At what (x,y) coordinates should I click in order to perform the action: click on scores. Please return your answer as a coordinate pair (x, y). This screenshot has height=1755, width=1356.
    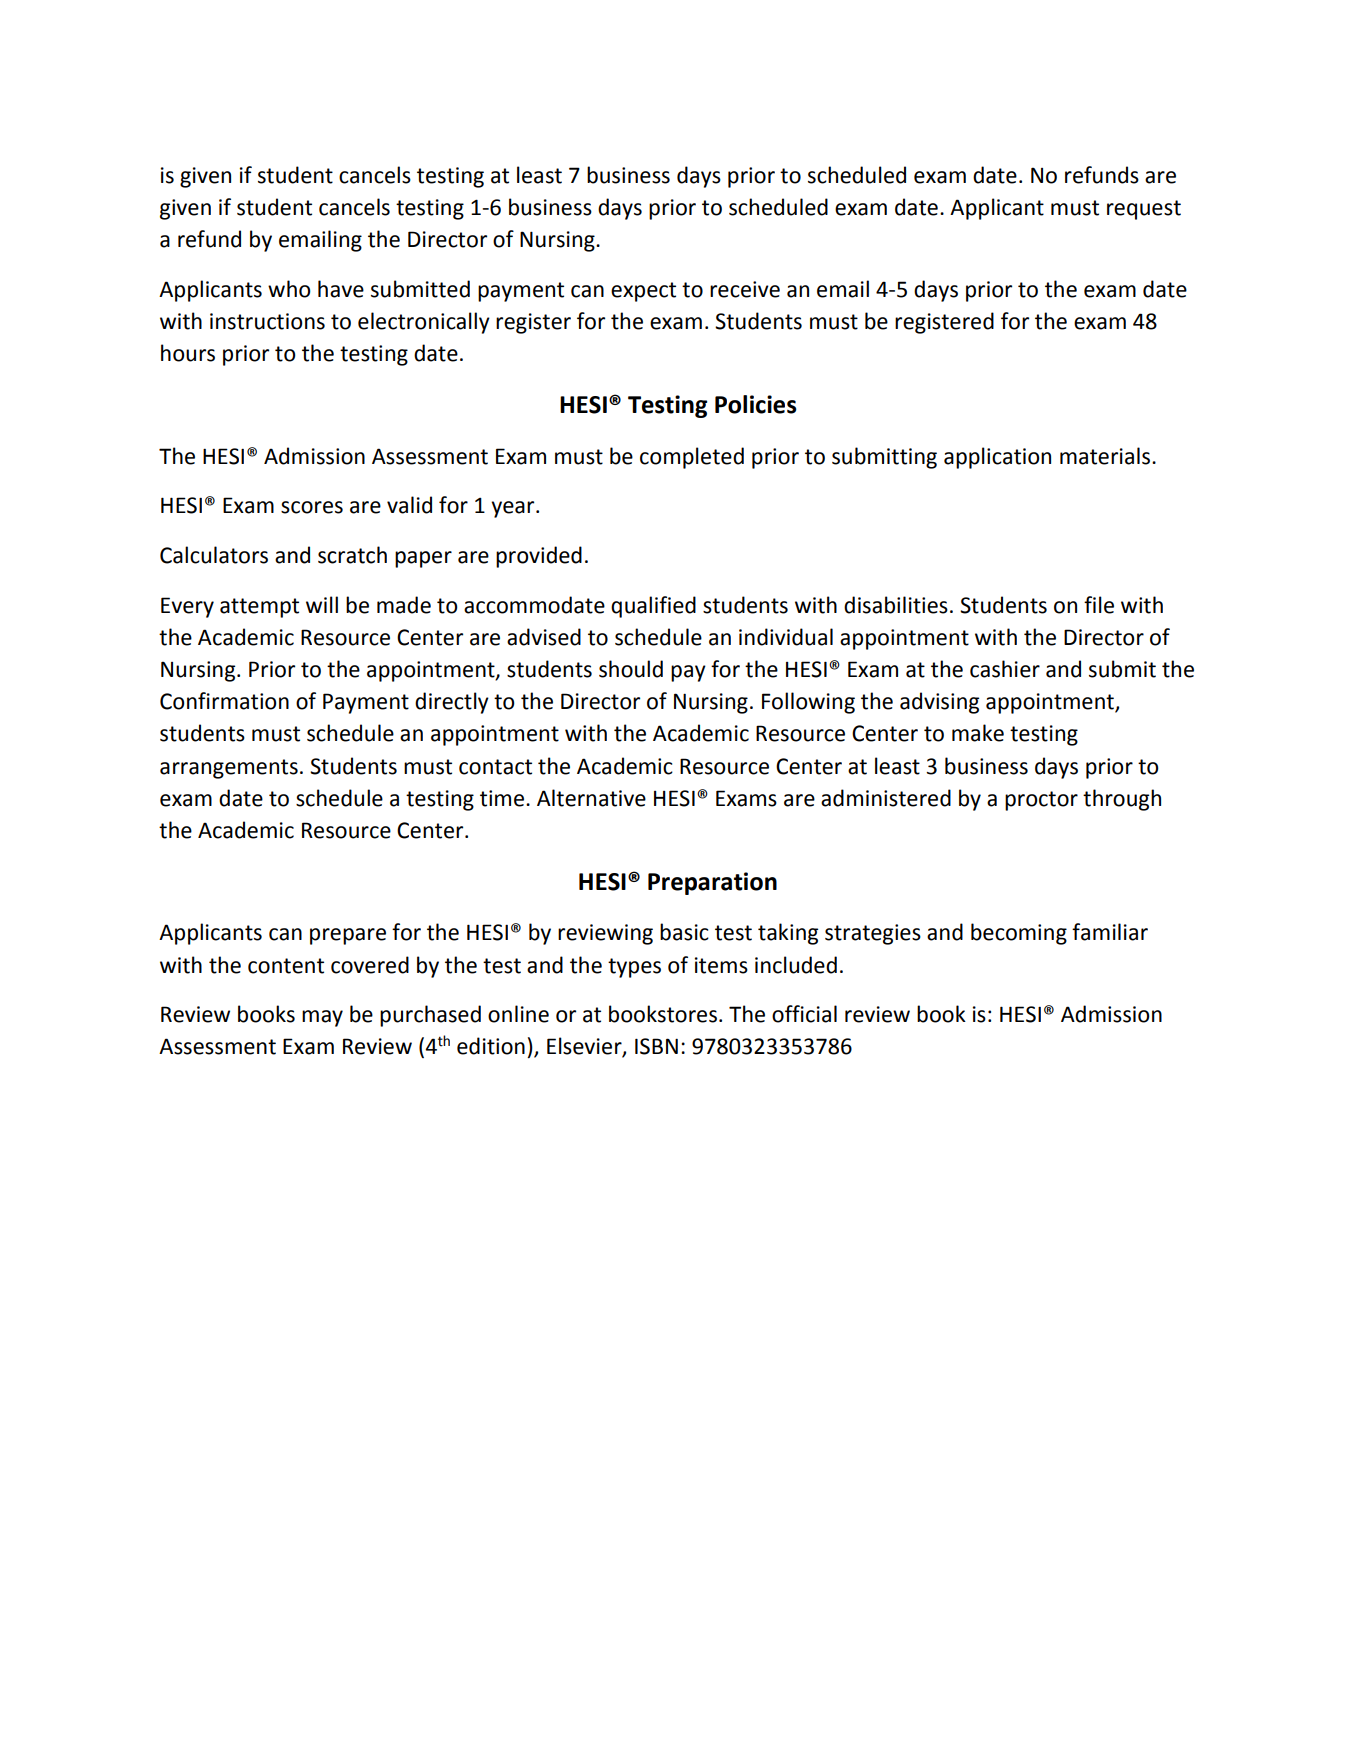
    Looking at the image, I should click on (312, 507).
